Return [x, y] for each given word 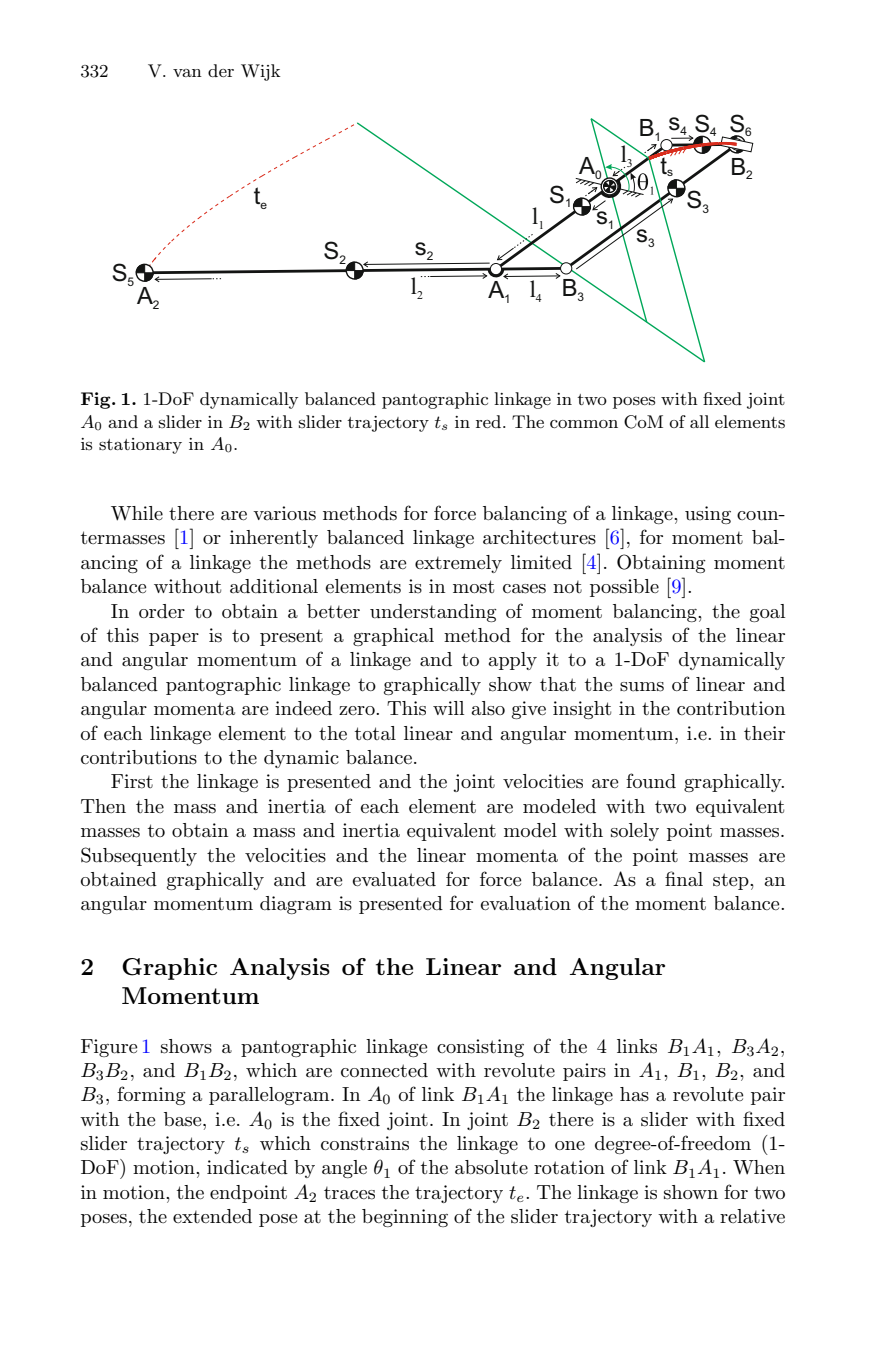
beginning [405, 1218]
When [759, 1167]
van [187, 73]
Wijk [261, 72]
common [584, 424]
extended [212, 1216]
